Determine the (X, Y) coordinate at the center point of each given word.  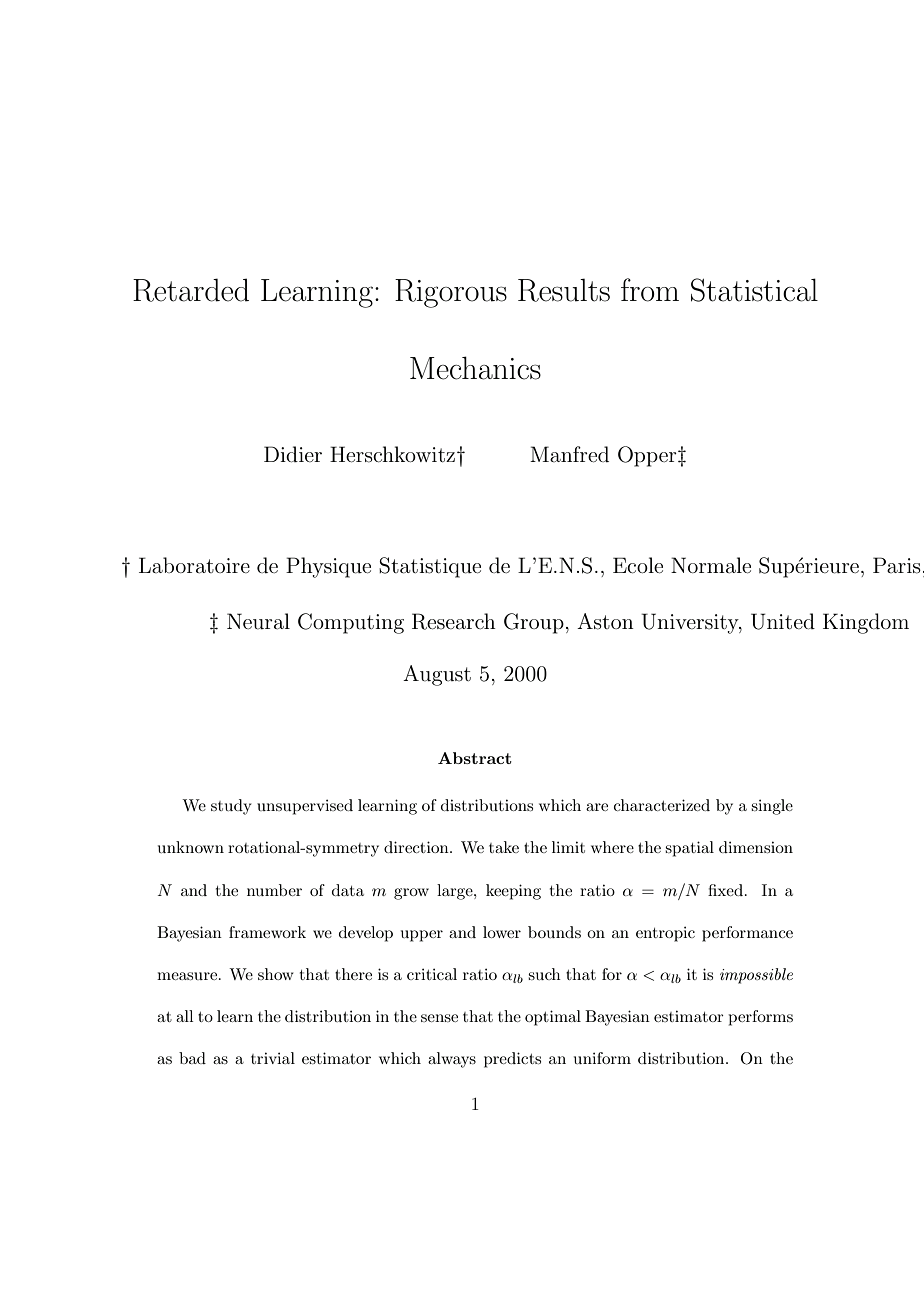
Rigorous (451, 293)
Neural (258, 621)
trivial (273, 1058)
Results (564, 290)
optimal (553, 1018)
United (783, 621)
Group (534, 623)
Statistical (754, 290)
